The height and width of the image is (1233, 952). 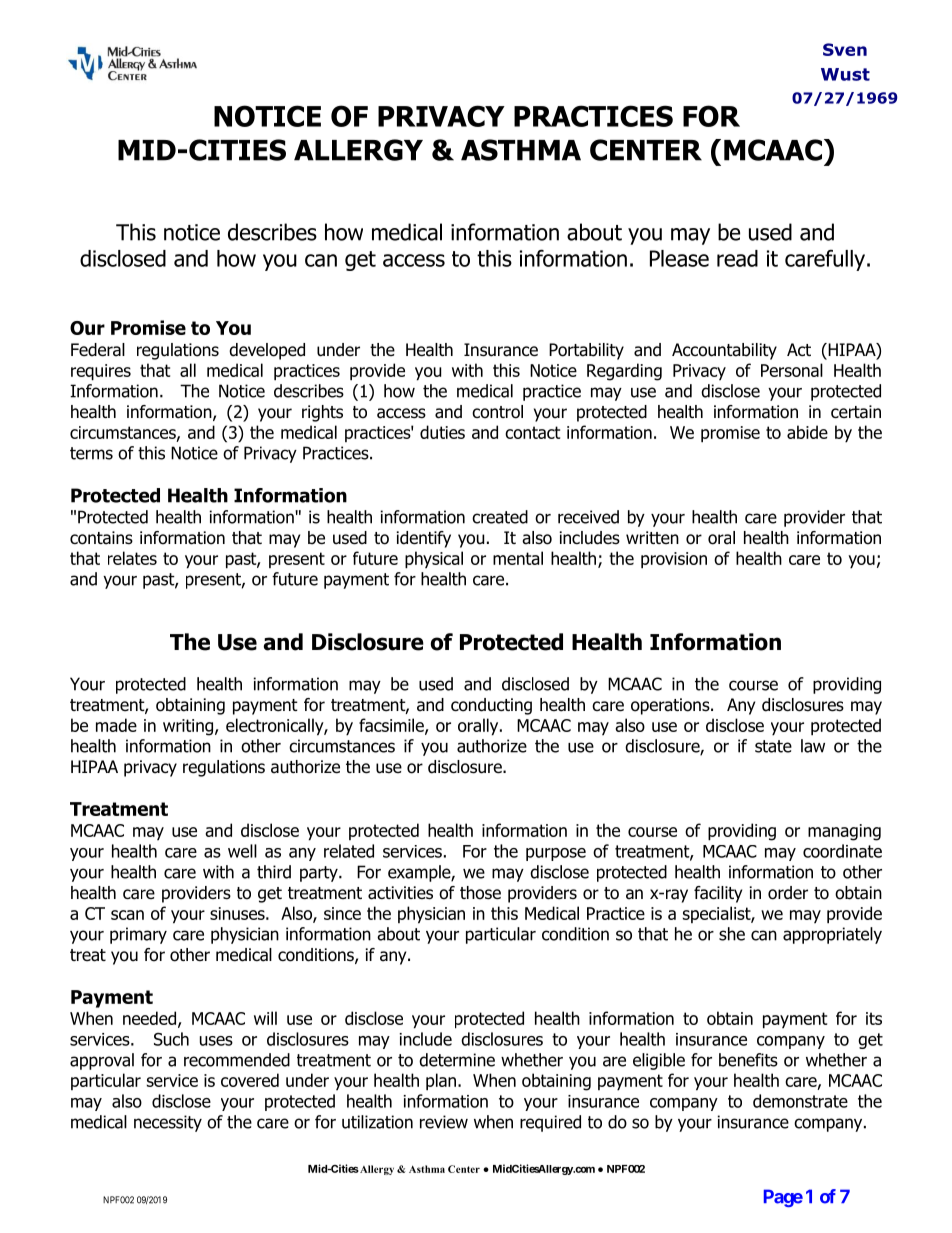 I want to click on Page, so click(x=783, y=1198).
